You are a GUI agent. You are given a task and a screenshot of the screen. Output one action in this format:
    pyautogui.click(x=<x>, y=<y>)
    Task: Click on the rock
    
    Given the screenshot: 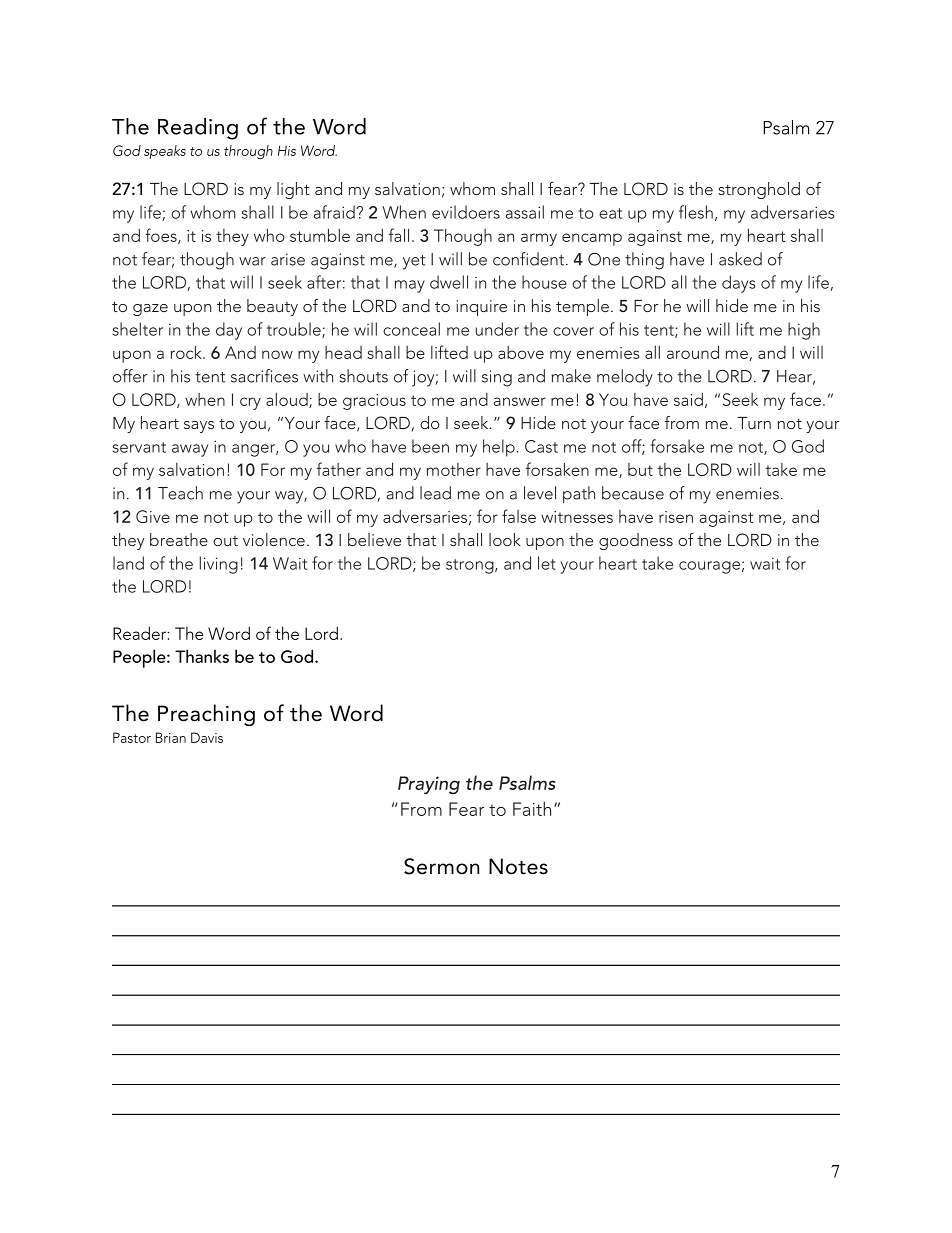 What is the action you would take?
    pyautogui.click(x=187, y=352)
